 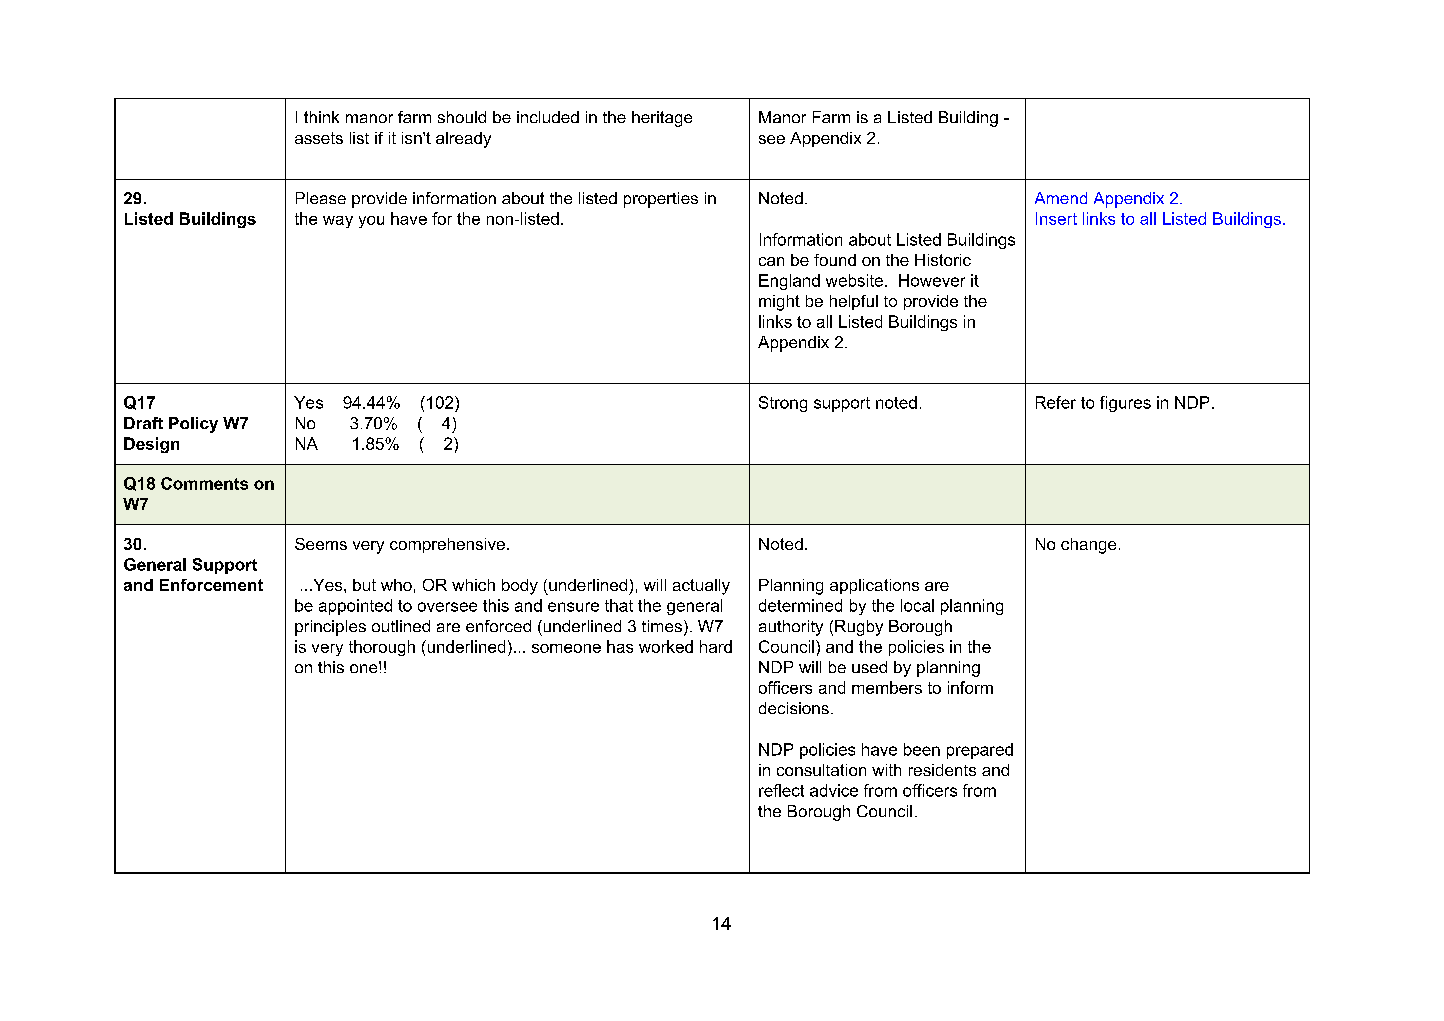 What do you see at coordinates (321, 544) in the screenshot?
I see `Seems` at bounding box center [321, 544].
